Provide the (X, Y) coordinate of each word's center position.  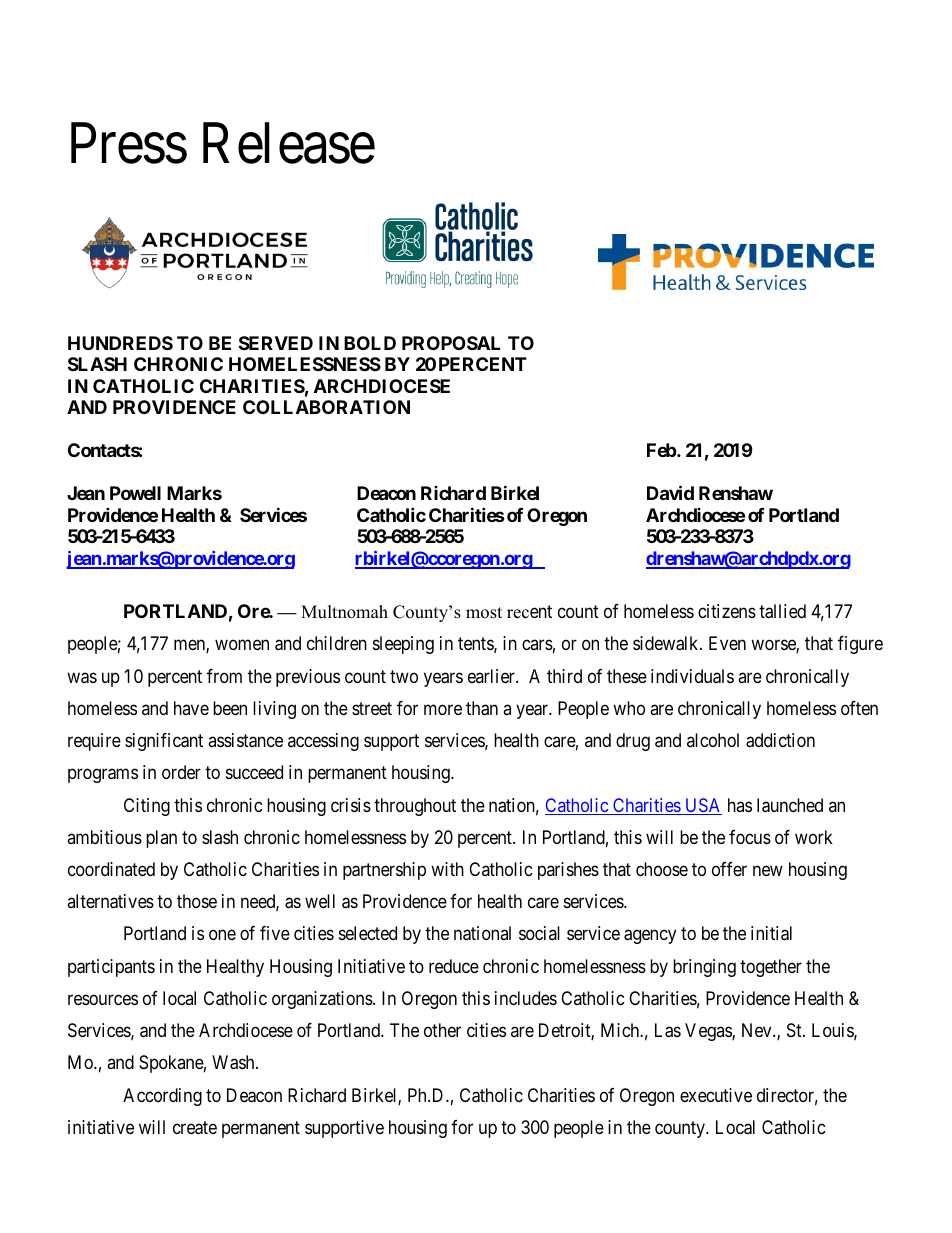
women (242, 645)
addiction (780, 740)
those (197, 901)
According (162, 1097)
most (484, 613)
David (670, 492)
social (539, 933)
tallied (782, 611)
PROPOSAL (451, 343)
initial (771, 933)
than (482, 708)
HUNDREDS (120, 343)
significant (164, 742)
